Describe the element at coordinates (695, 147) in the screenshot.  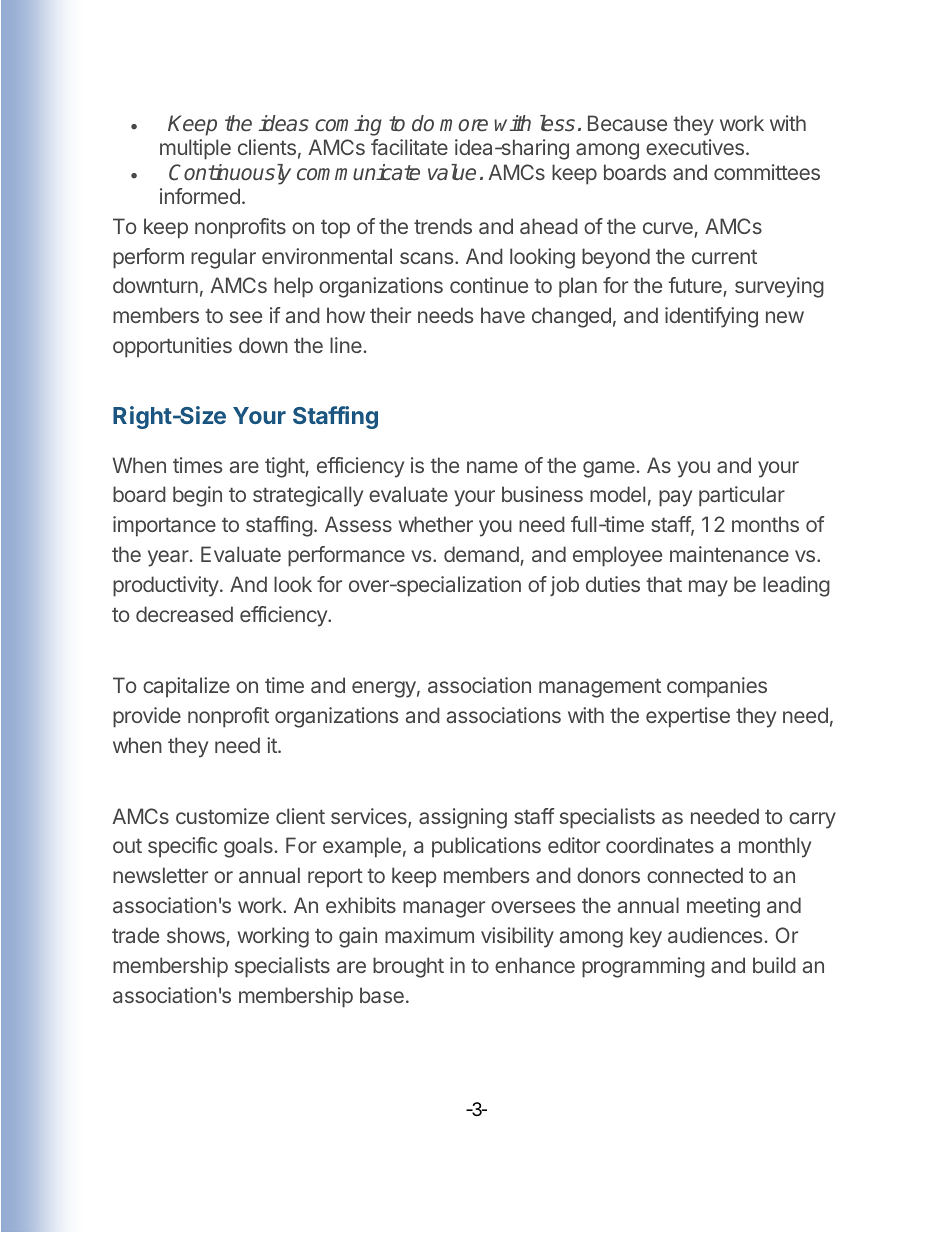
I see `executives` at that location.
